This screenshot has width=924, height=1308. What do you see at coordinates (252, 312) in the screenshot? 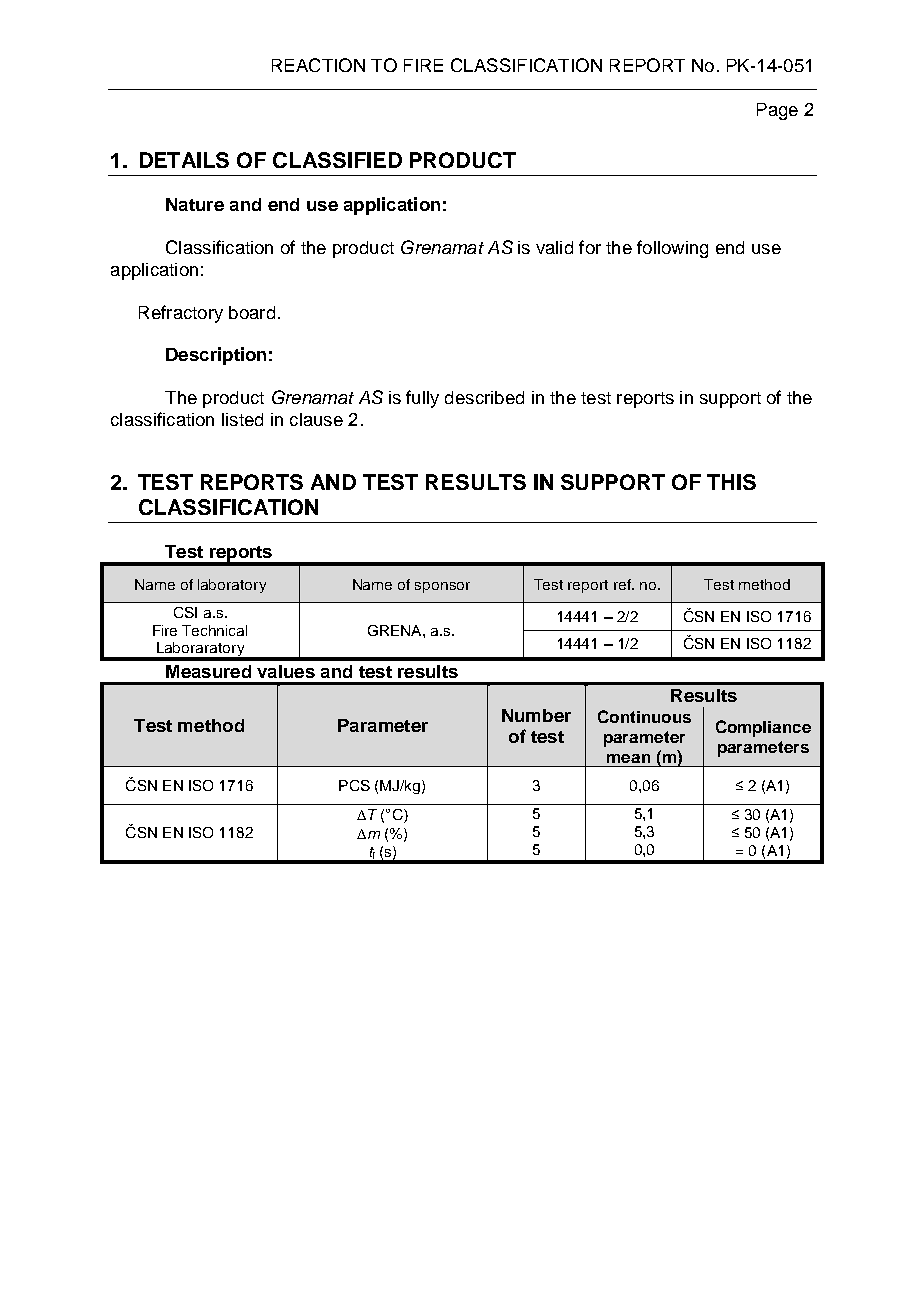
I see `board` at bounding box center [252, 312].
